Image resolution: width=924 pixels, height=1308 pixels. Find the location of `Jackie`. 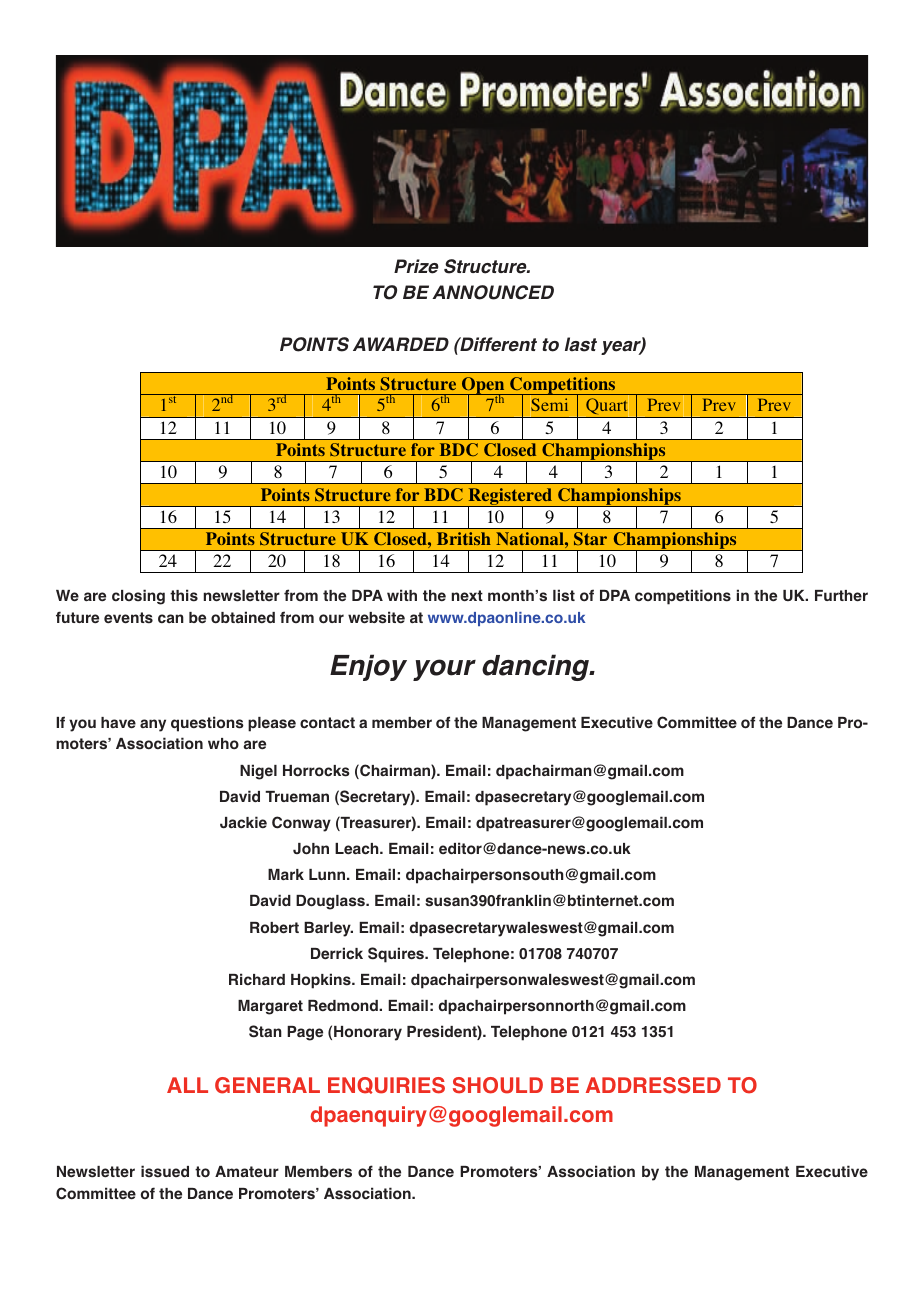

Jackie is located at coordinates (243, 822).
